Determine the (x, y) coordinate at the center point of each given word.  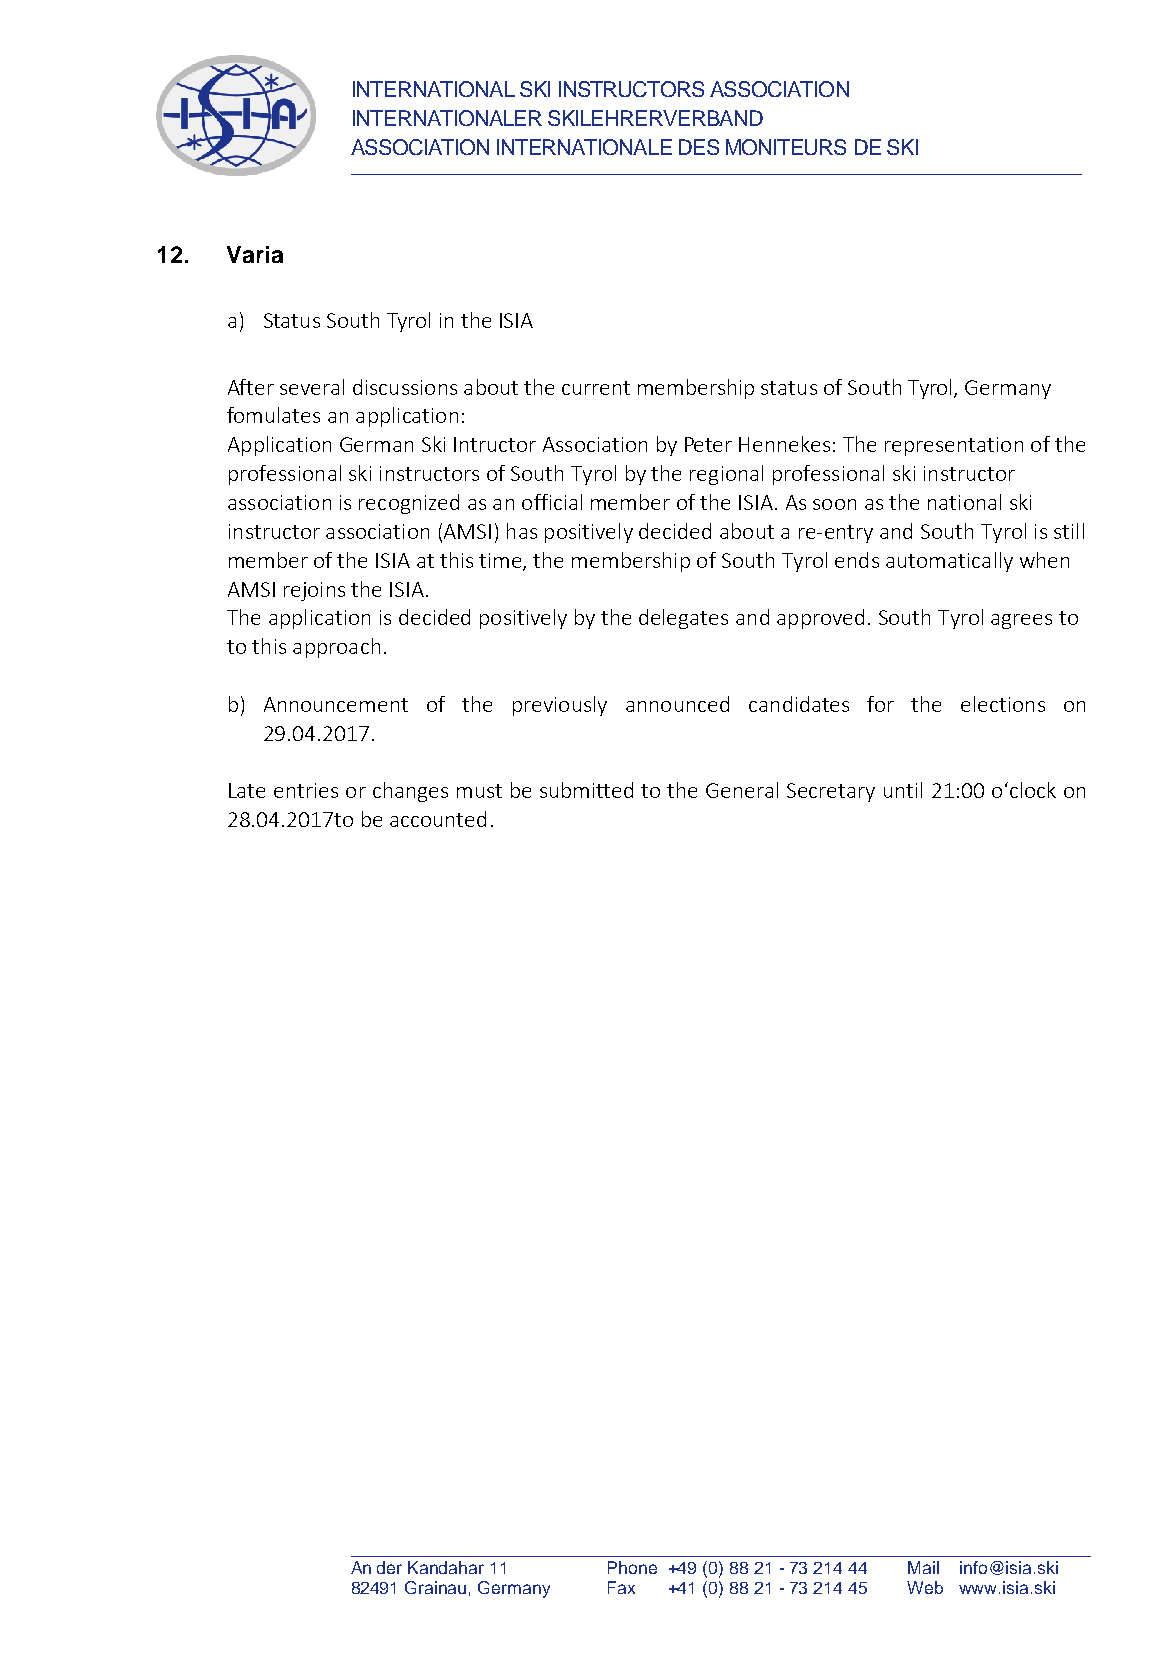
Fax (621, 1587)
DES (699, 147)
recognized (409, 504)
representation (954, 446)
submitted (586, 790)
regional (726, 475)
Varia (255, 254)
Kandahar (446, 1567)
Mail (923, 1567)
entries (306, 790)
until (903, 790)
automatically (949, 562)
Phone (632, 1567)
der (389, 1567)
